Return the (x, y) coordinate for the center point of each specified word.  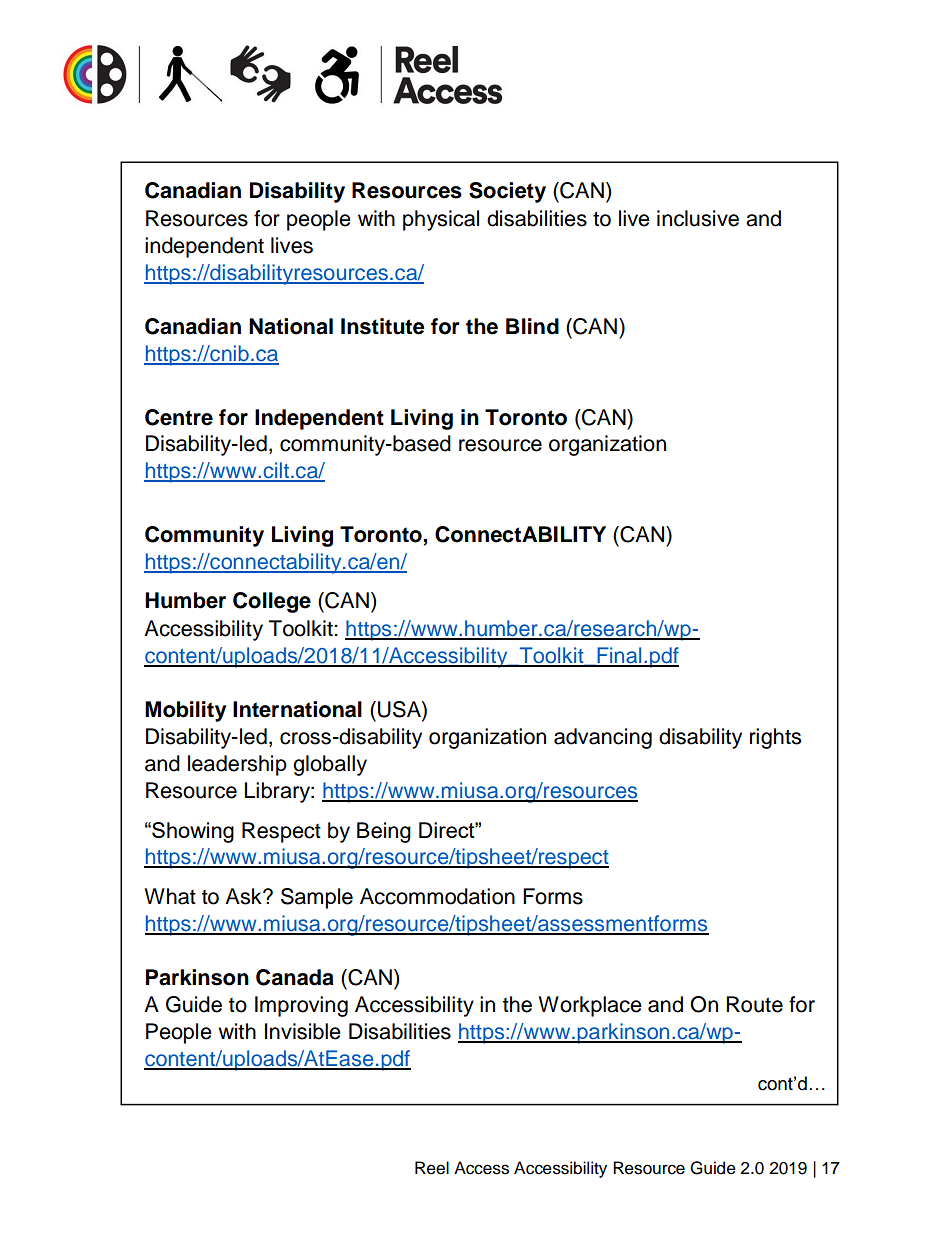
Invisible (303, 1031)
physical (441, 220)
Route (754, 1004)
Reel (432, 1168)
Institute (383, 326)
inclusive (698, 218)
